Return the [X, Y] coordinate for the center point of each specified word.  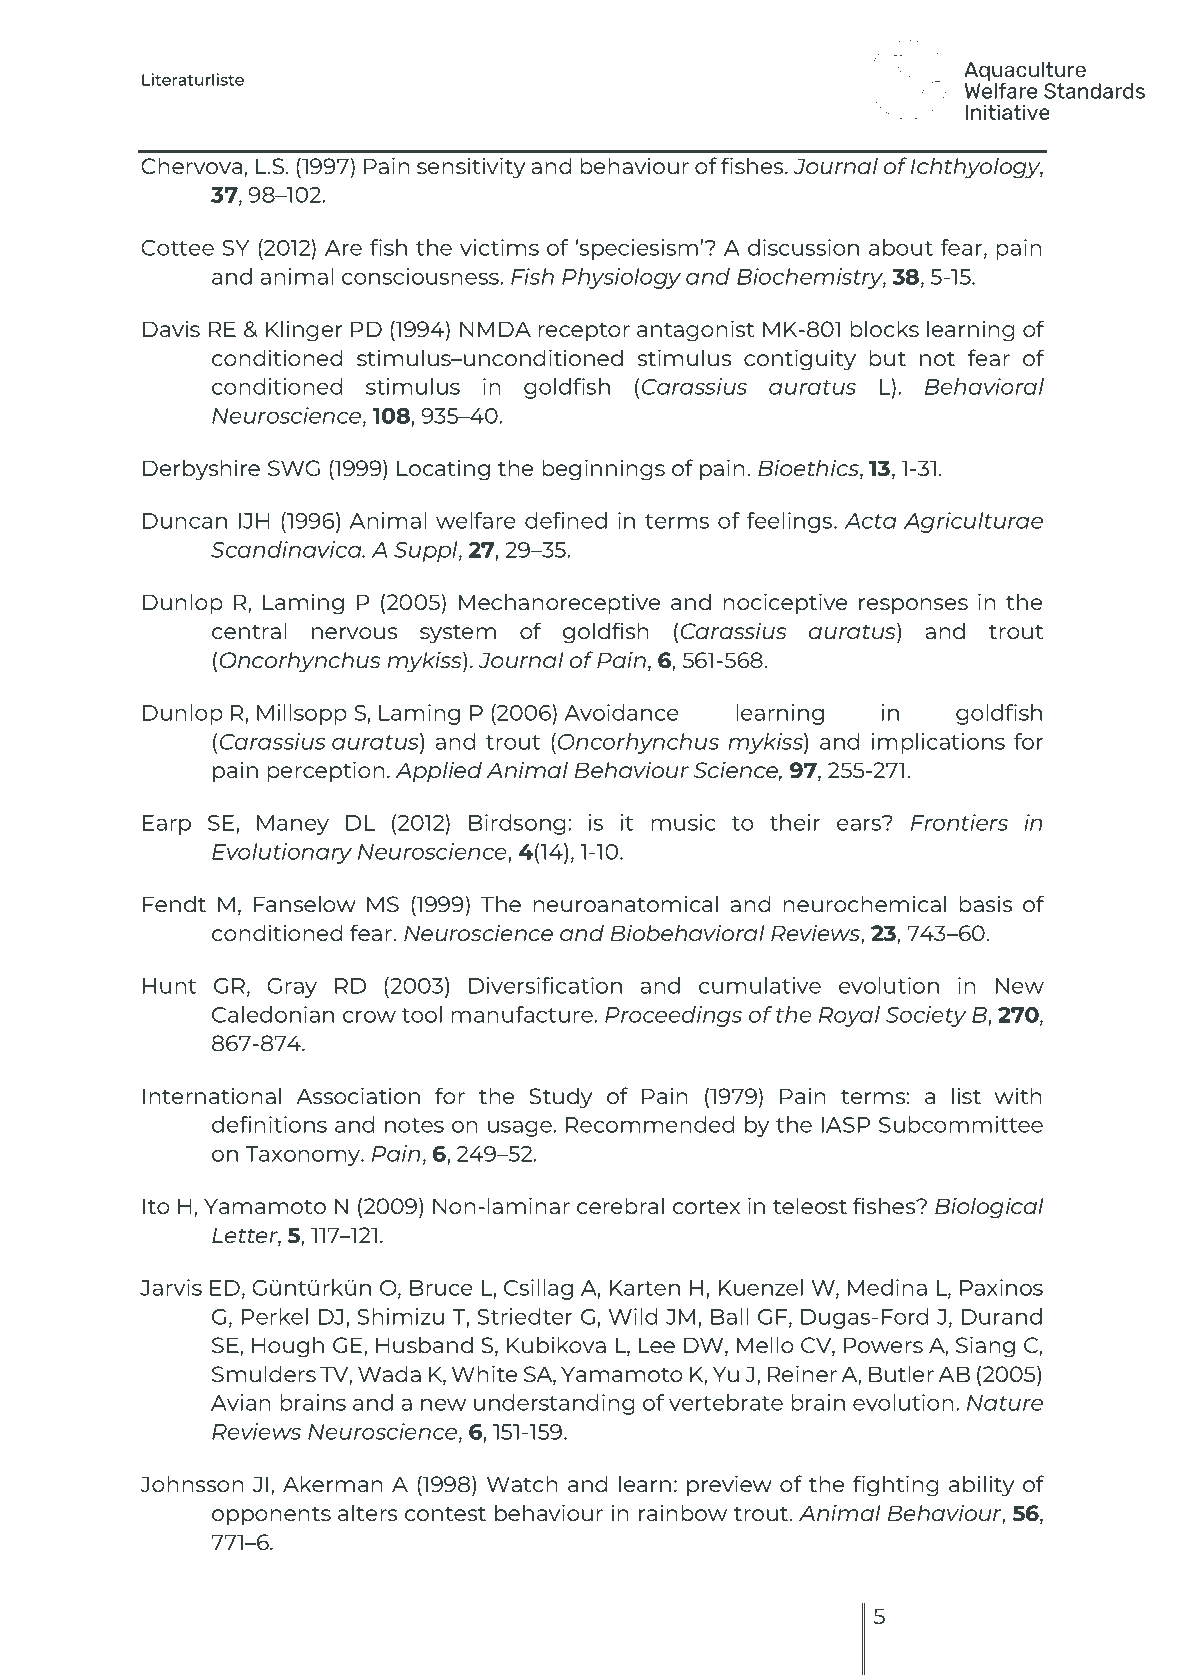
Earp [167, 825]
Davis [171, 329]
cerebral [620, 1205]
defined [566, 520]
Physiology [621, 278]
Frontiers [959, 822]
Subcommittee [961, 1124]
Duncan [185, 521]
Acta [870, 521]
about [901, 247]
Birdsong [517, 824]
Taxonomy [304, 1156]
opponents [271, 1516]
